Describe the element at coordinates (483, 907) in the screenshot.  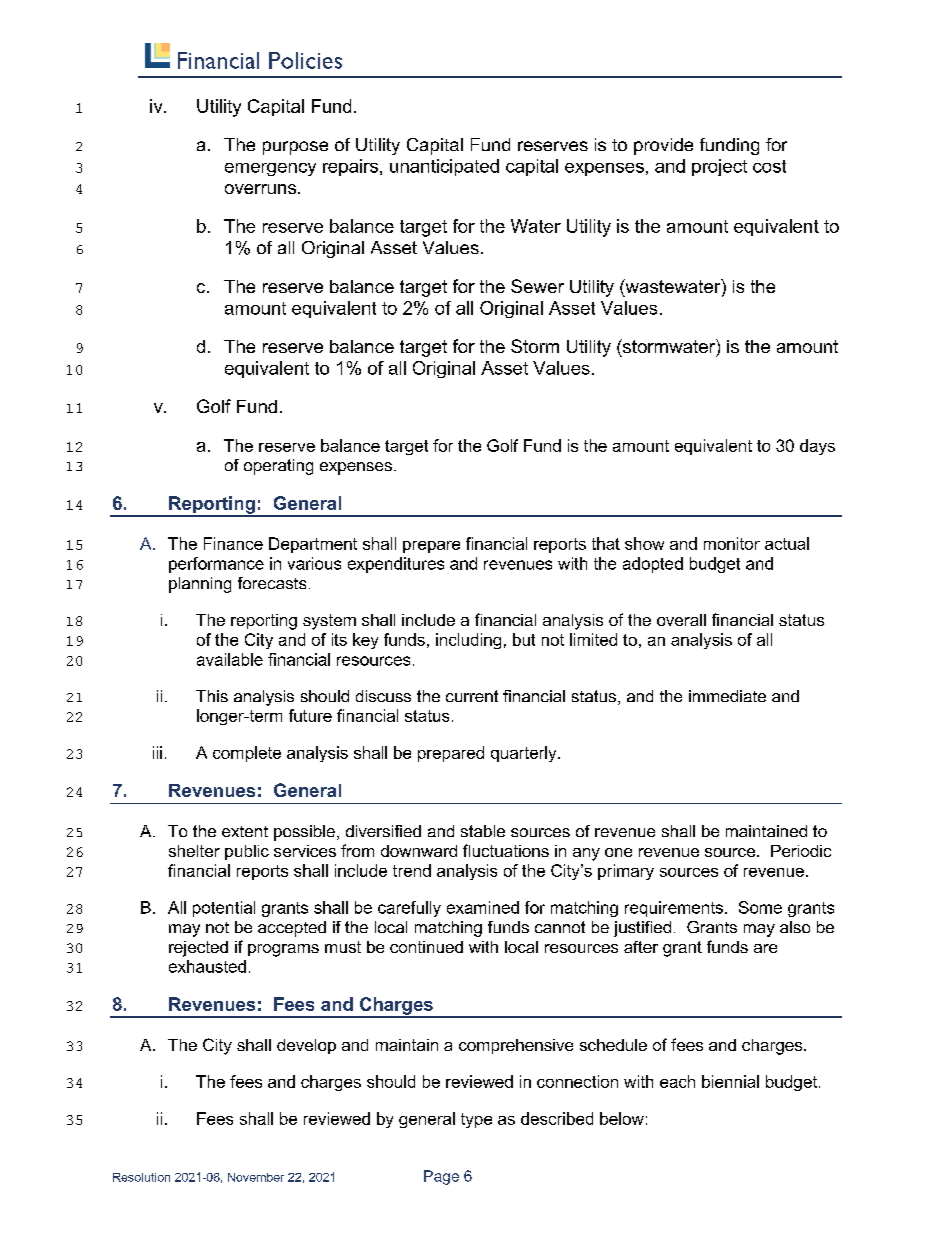
I see `examined` at that location.
